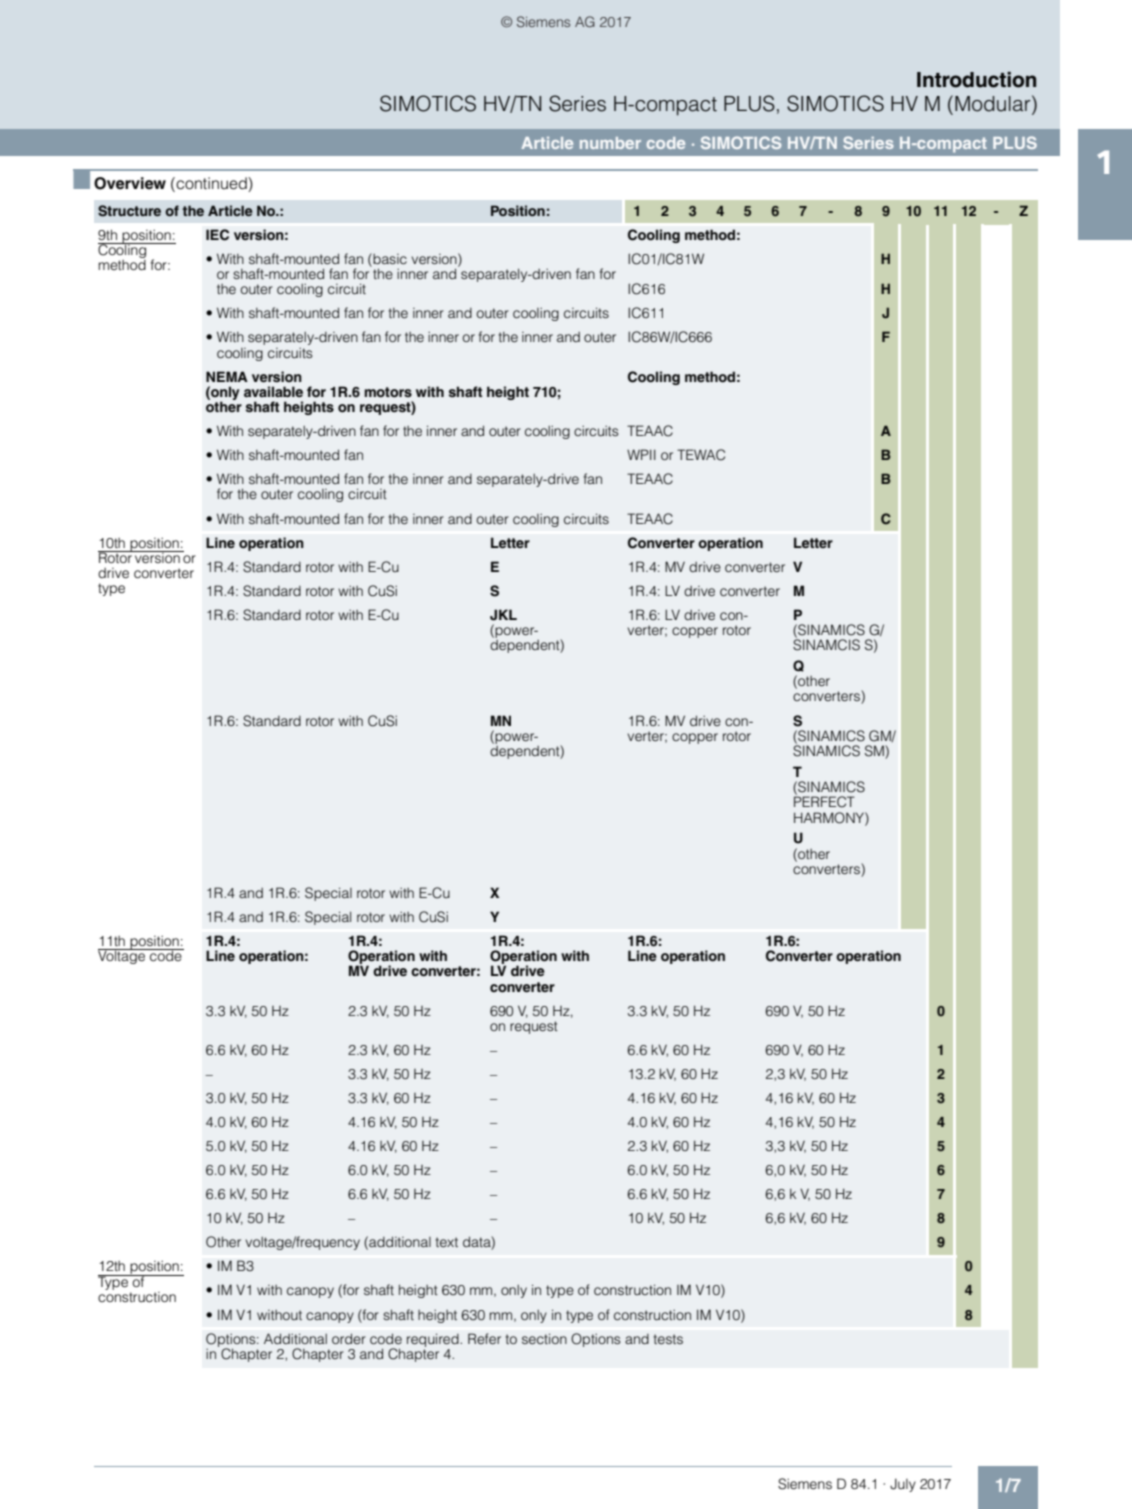  I want to click on order, so click(349, 1338).
